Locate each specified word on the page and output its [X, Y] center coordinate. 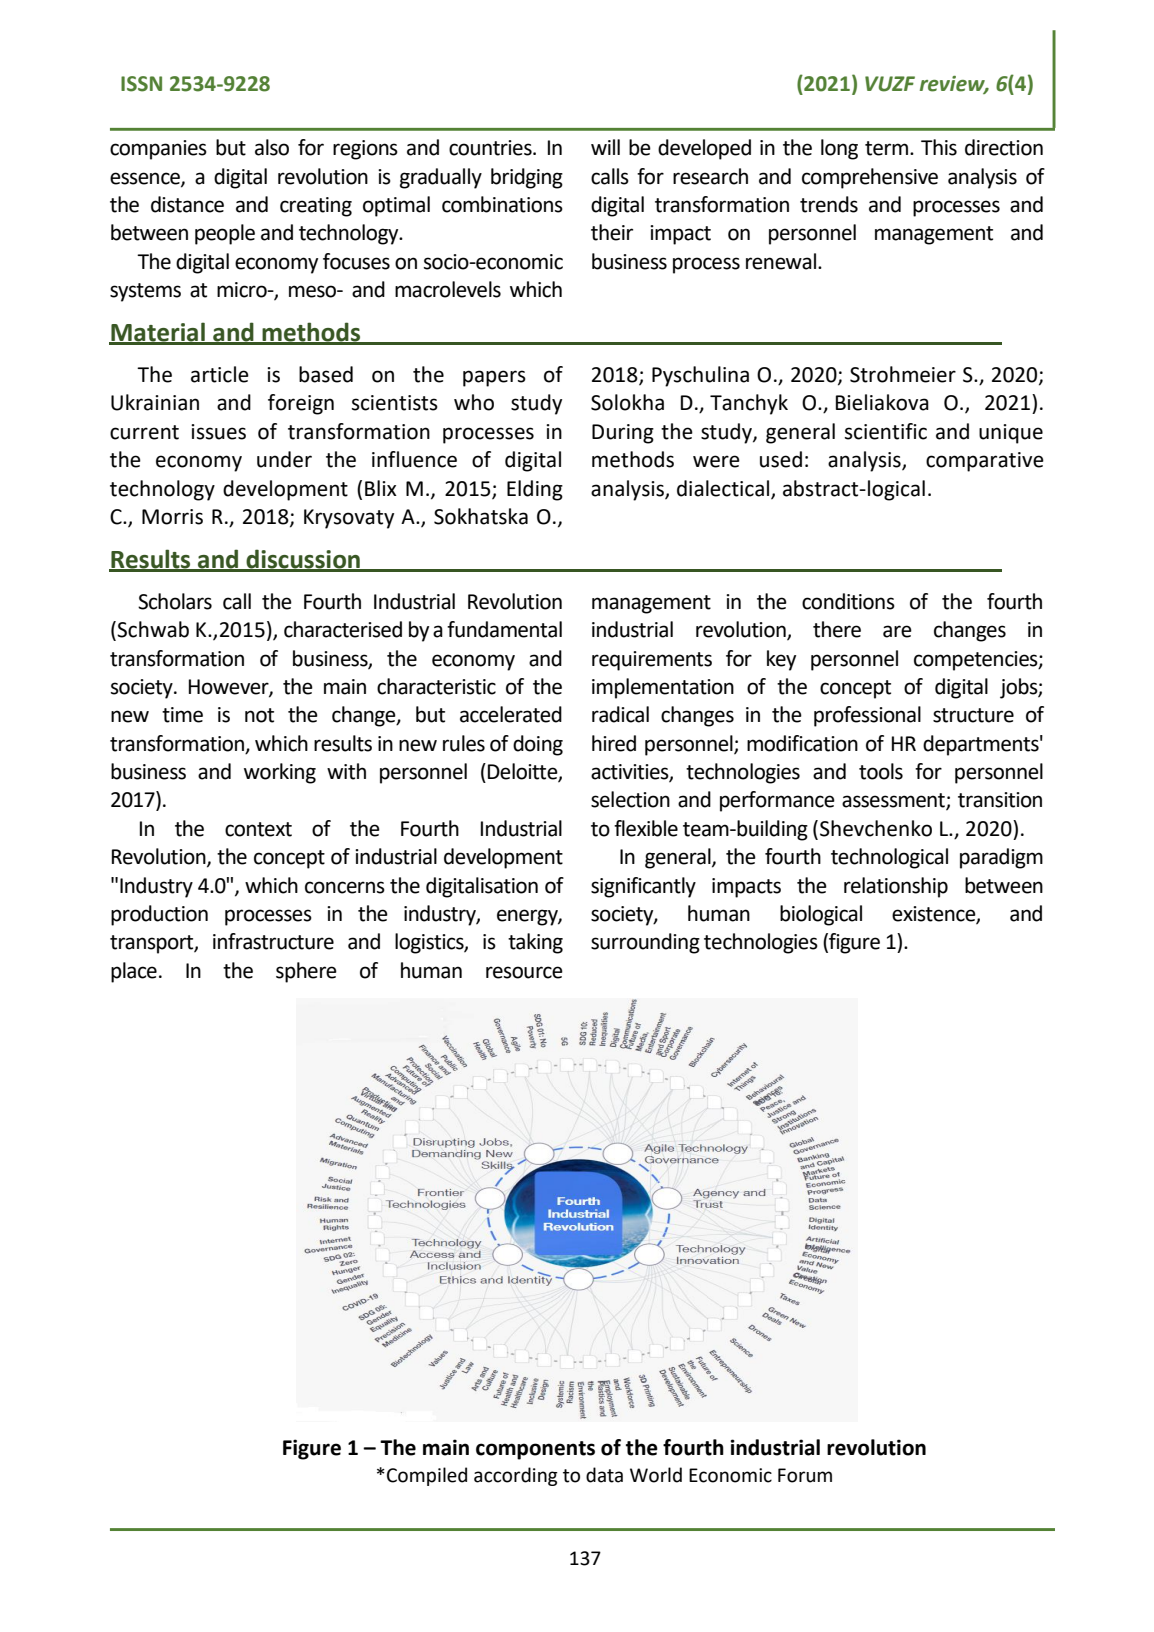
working [280, 773]
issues [218, 432]
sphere [306, 972]
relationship [896, 887]
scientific [886, 431]
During [623, 434]
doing [538, 745]
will [605, 147]
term [886, 148]
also [272, 147]
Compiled [427, 1476]
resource [524, 972]
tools [881, 771]
